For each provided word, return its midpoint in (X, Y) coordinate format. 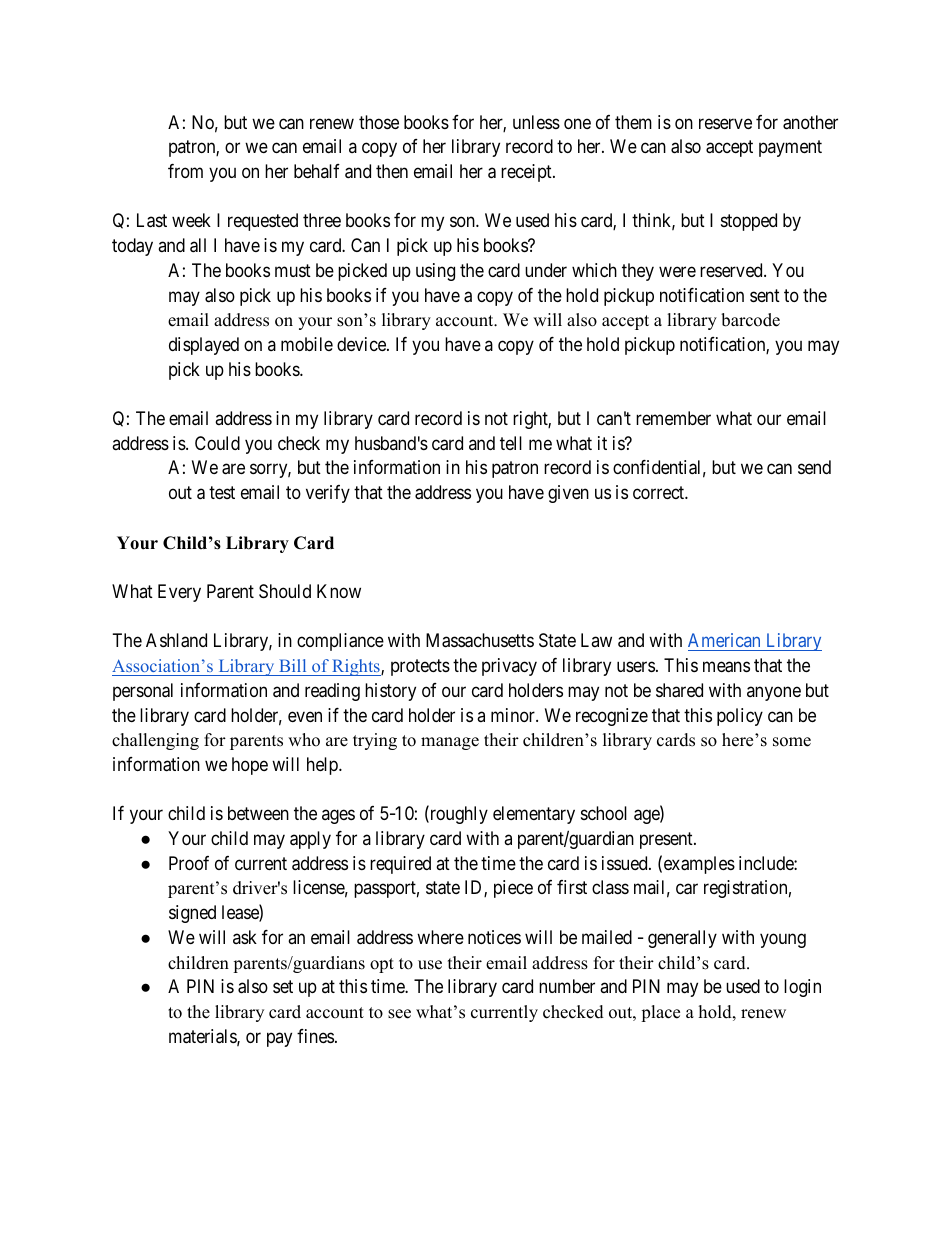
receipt (527, 173)
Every (179, 593)
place (660, 1013)
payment (790, 148)
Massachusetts (480, 640)
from (185, 171)
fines (315, 1036)
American (725, 642)
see (399, 1014)
